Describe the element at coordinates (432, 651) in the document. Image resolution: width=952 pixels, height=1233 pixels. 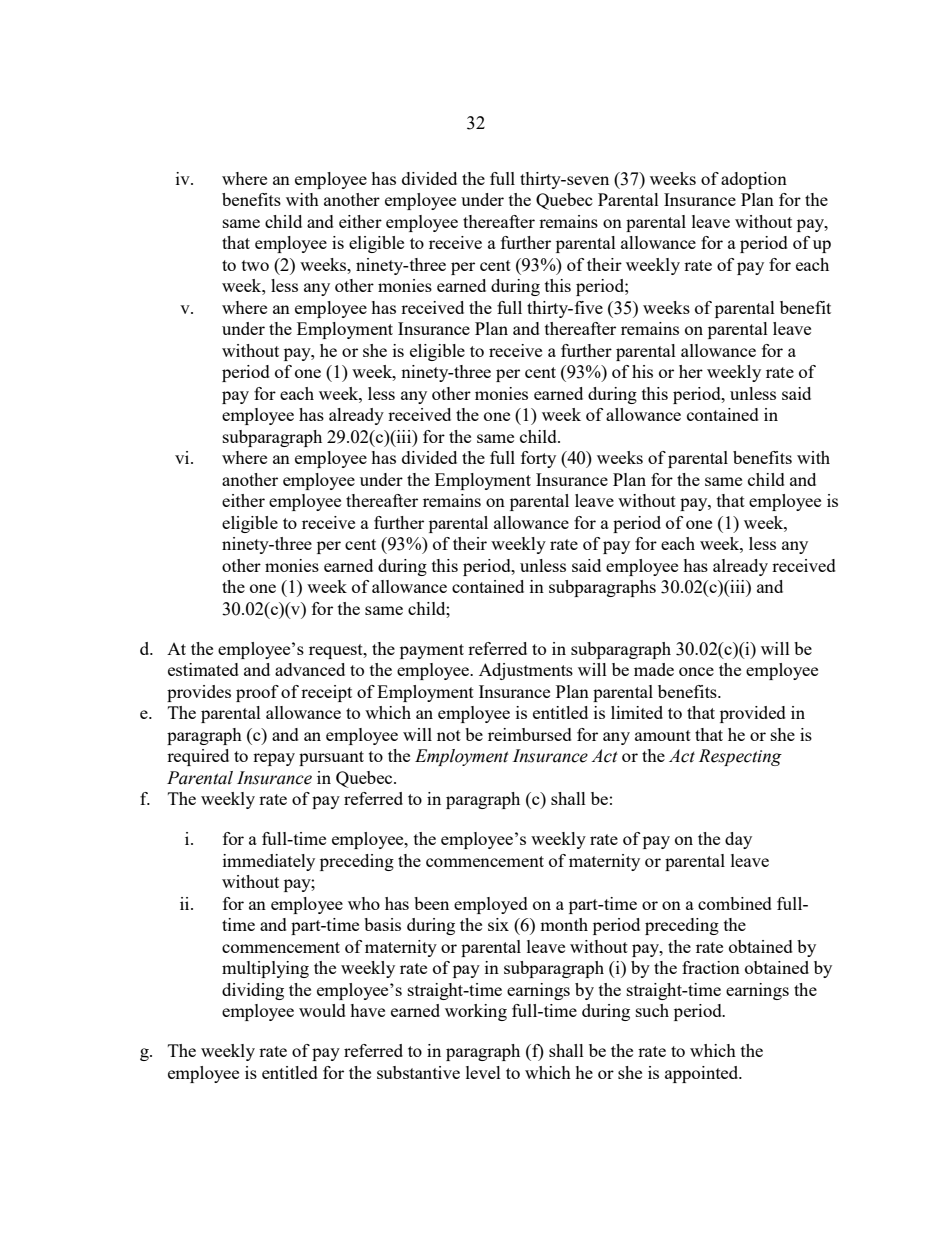
I see `payment` at that location.
